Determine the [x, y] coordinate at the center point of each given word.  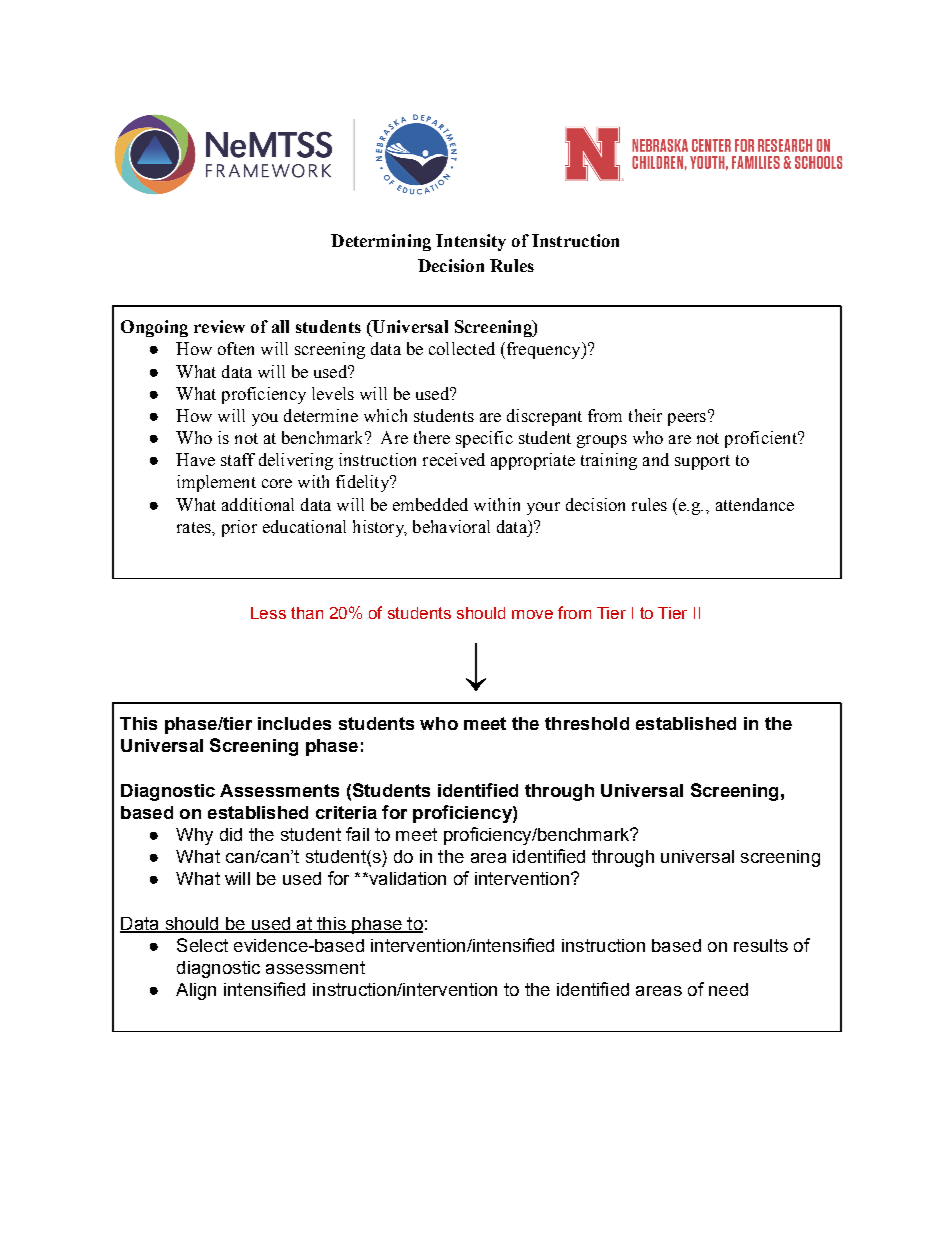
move [532, 614]
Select [202, 945]
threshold [587, 723]
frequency [543, 350]
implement [216, 483]
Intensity [471, 242]
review [219, 326]
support [702, 462]
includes [294, 723]
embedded [430, 504]
